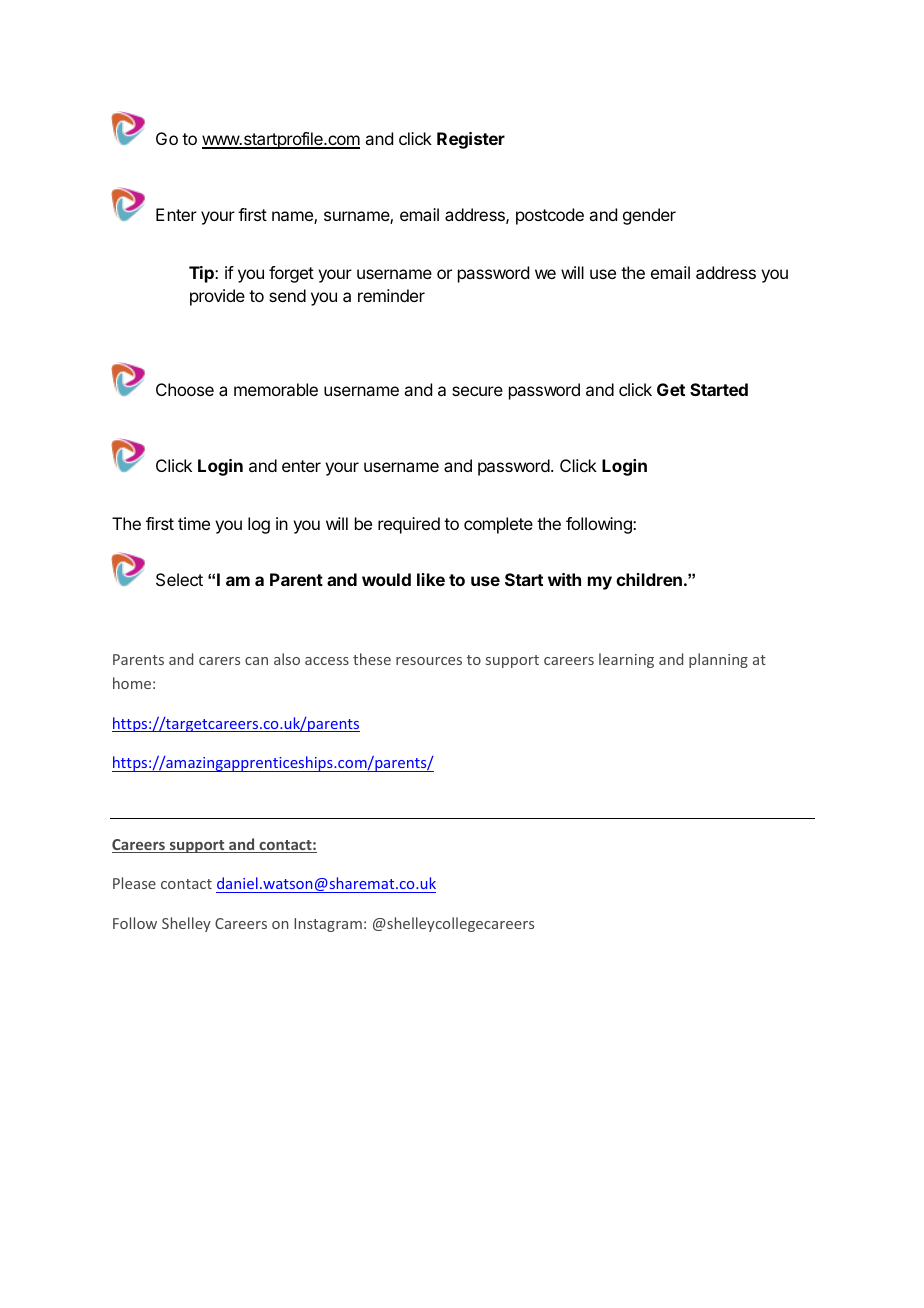 Image resolution: width=924 pixels, height=1308 pixels. I want to click on Tip, so click(202, 274).
